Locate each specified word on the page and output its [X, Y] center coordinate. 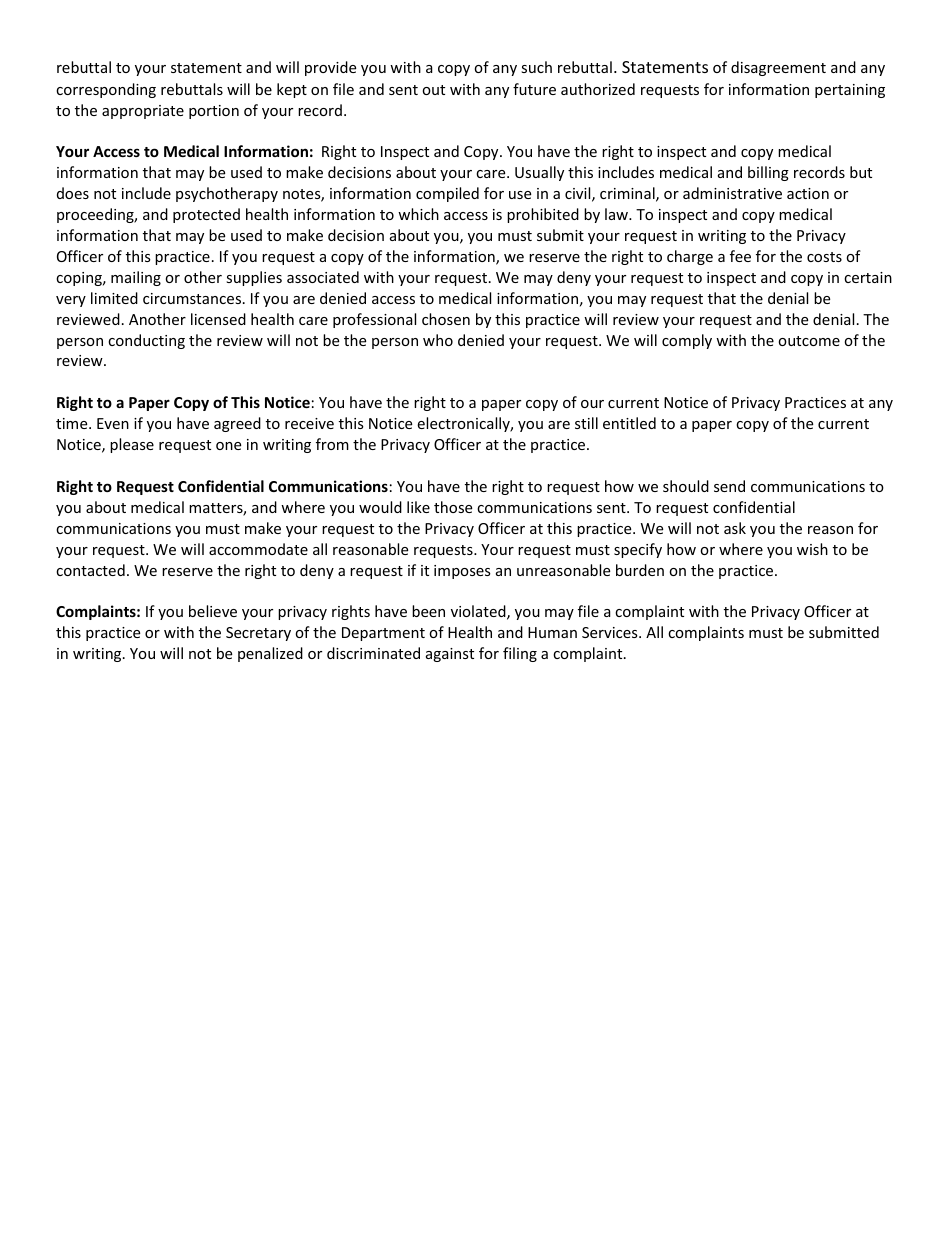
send [729, 486]
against [450, 655]
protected [206, 215]
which [418, 214]
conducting [146, 341]
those [453, 507]
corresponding [106, 90]
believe [213, 611]
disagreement [778, 68]
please [132, 445]
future [534, 89]
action [808, 193]
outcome [809, 341]
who [438, 340]
